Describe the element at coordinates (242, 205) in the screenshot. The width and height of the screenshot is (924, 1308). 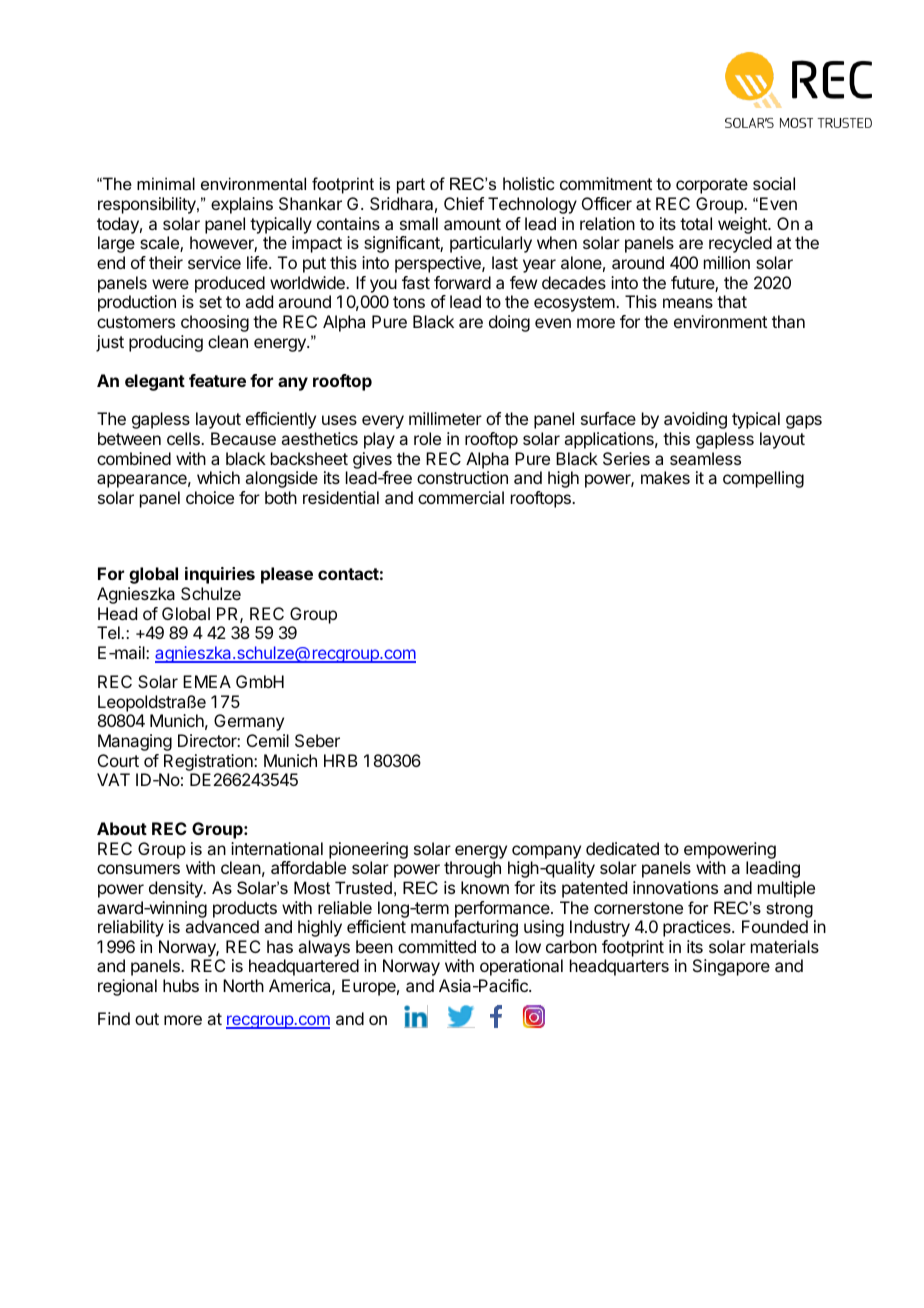
I see `explains` at that location.
